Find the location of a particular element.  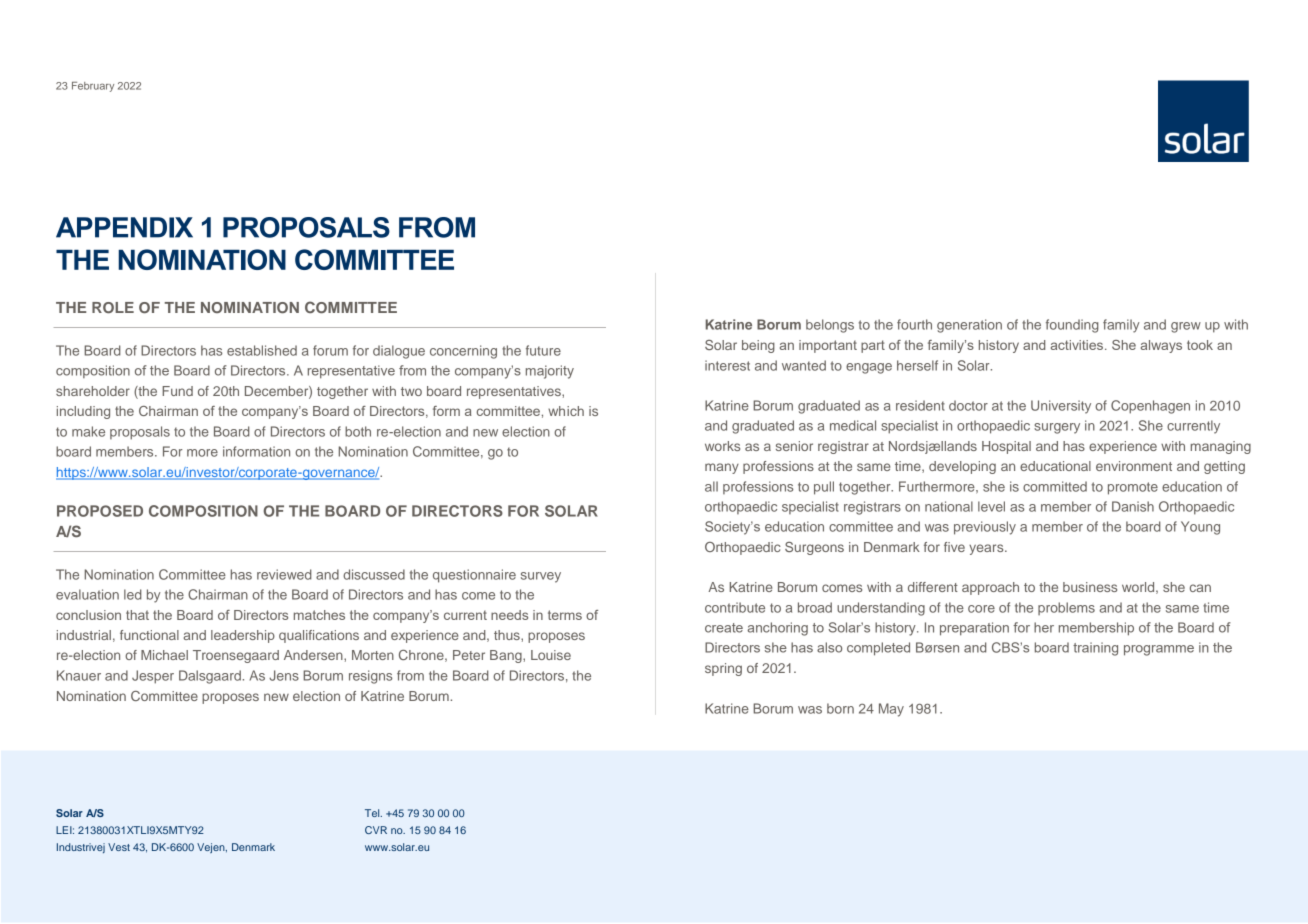

business is located at coordinates (1090, 587).
